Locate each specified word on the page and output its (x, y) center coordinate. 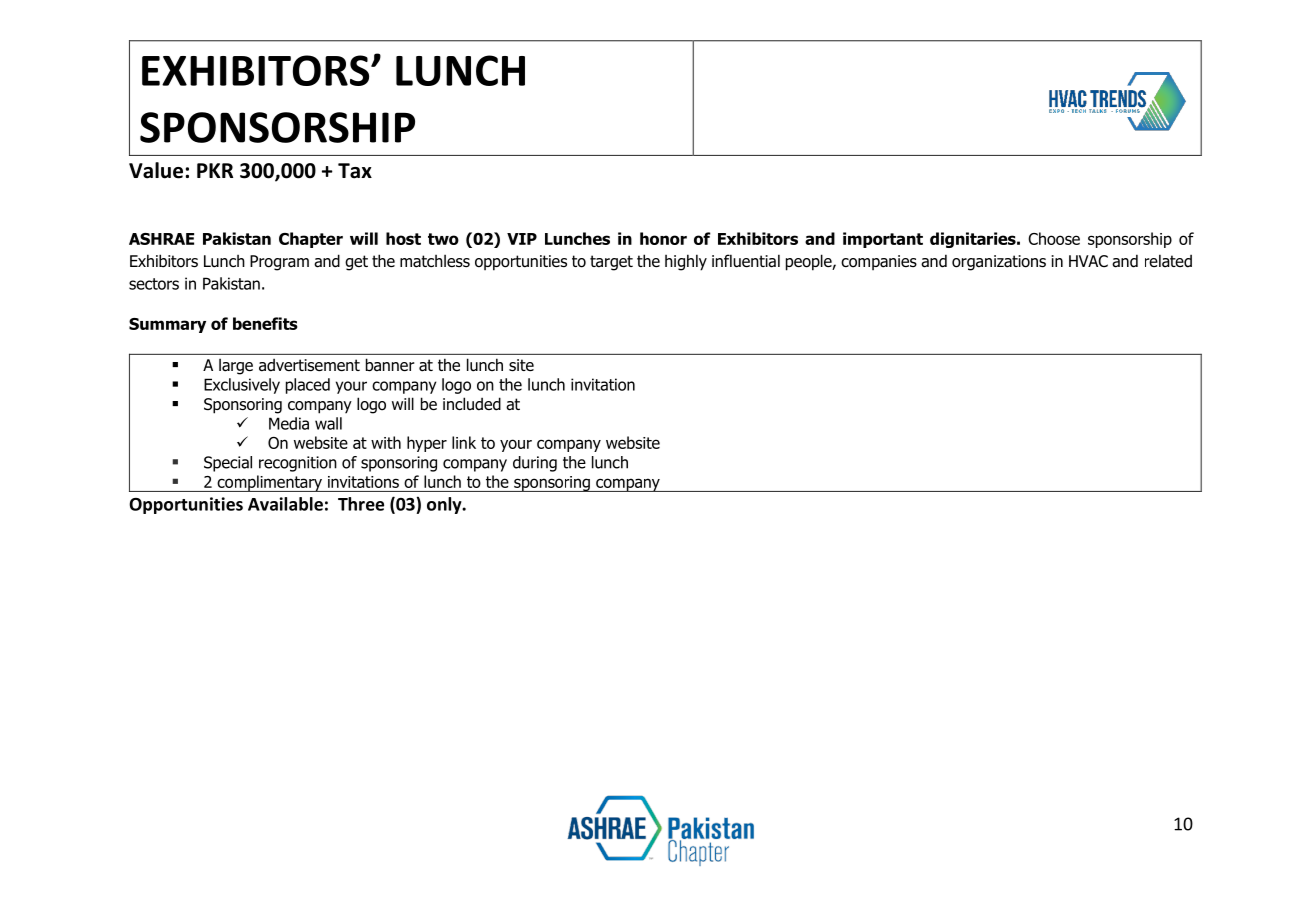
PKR (215, 170)
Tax (355, 171)
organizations (999, 263)
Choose (1054, 238)
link (464, 442)
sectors (154, 284)
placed (308, 386)
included (472, 404)
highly (686, 262)
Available (285, 504)
